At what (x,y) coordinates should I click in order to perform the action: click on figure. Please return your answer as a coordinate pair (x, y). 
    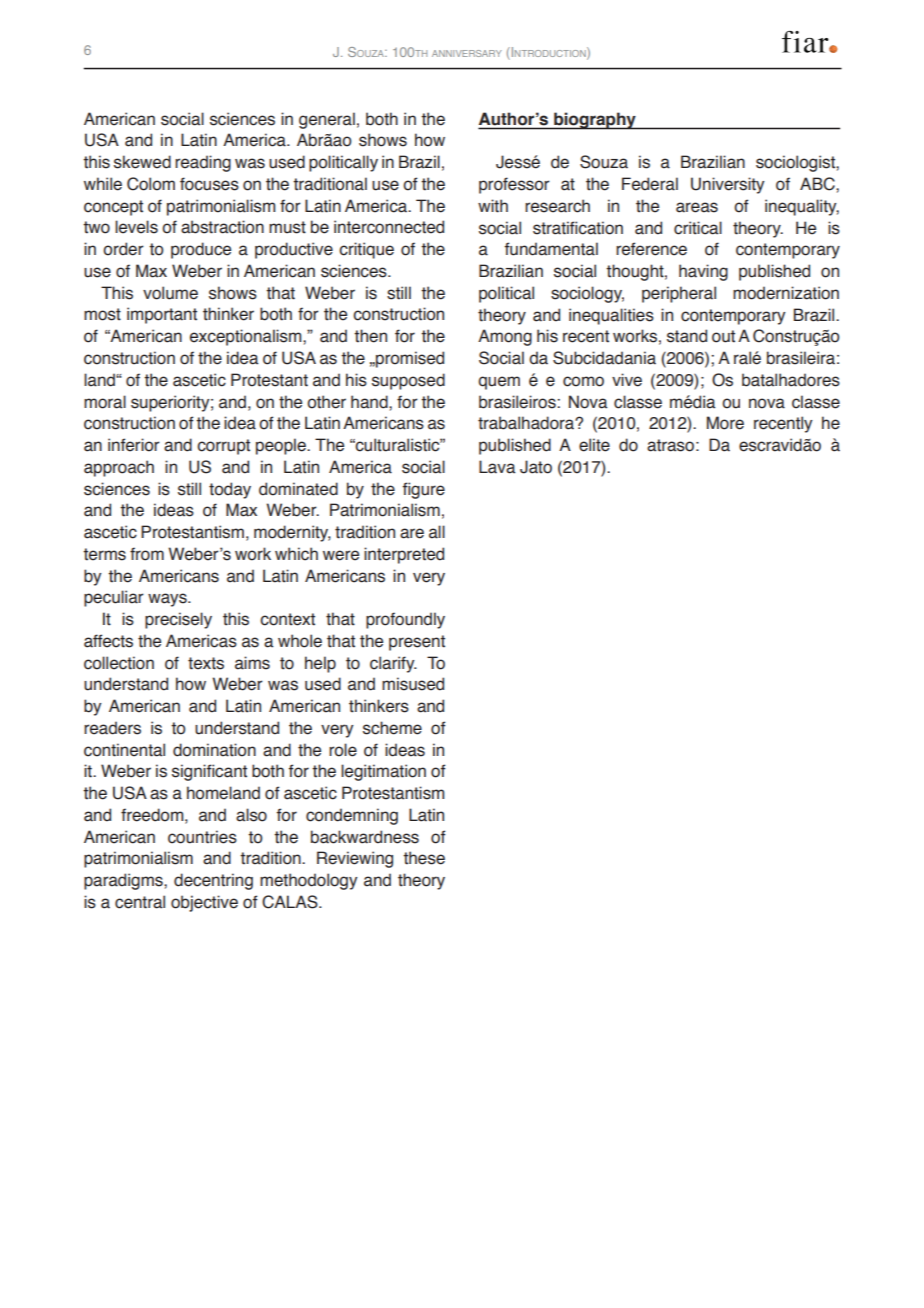
    Looking at the image, I should click on (424, 490).
